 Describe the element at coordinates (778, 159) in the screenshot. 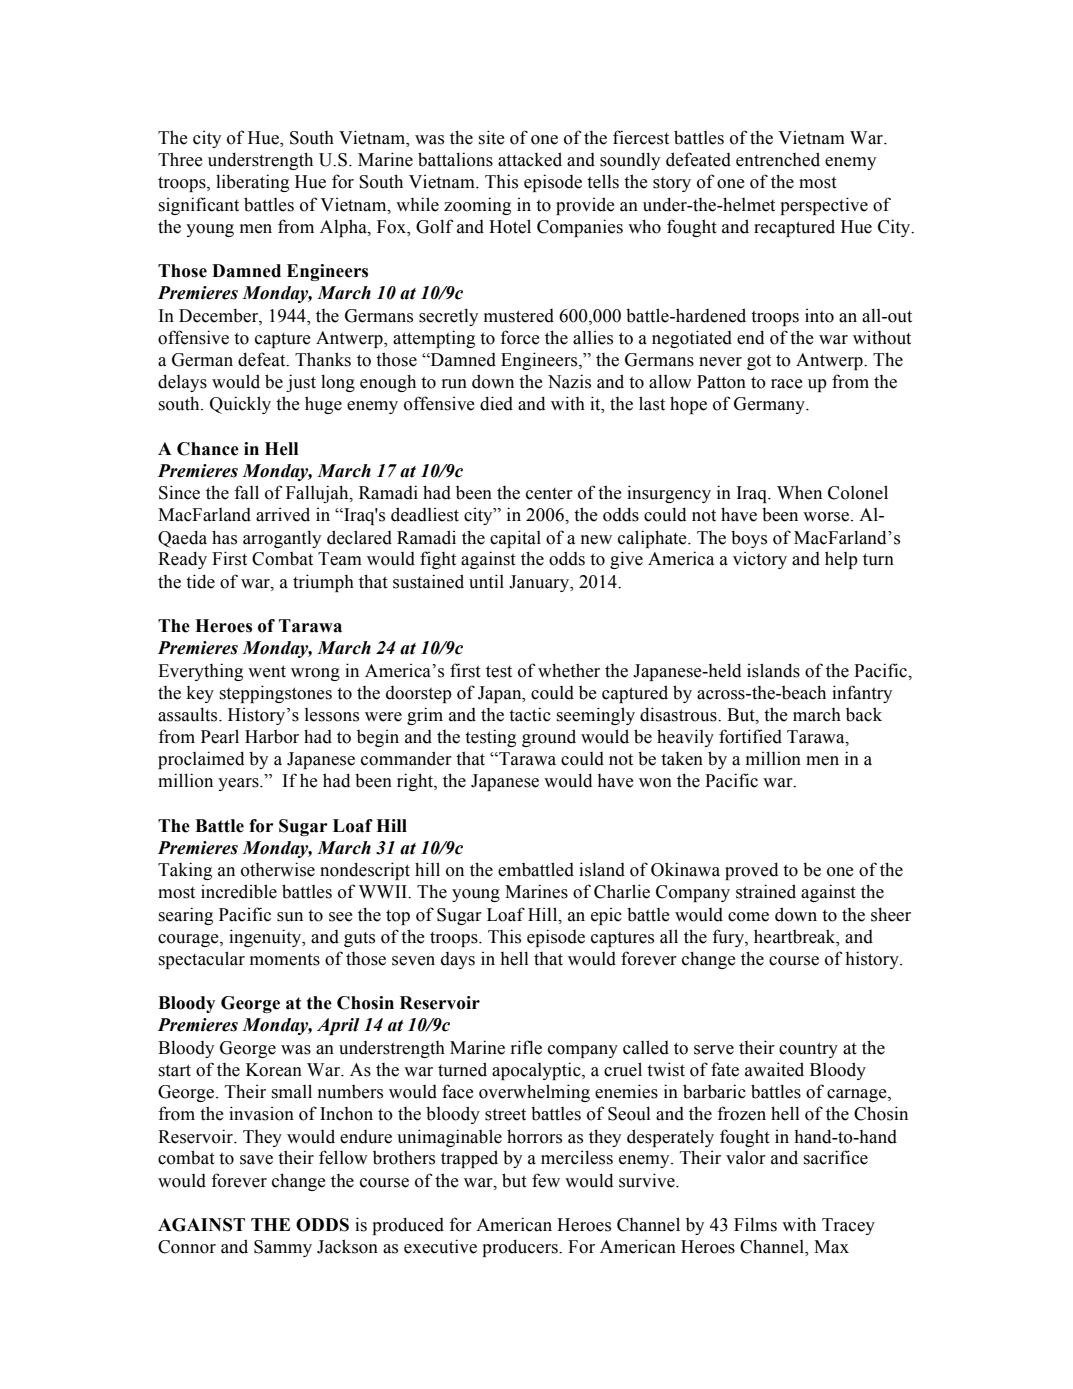

I see `entrenched` at that location.
